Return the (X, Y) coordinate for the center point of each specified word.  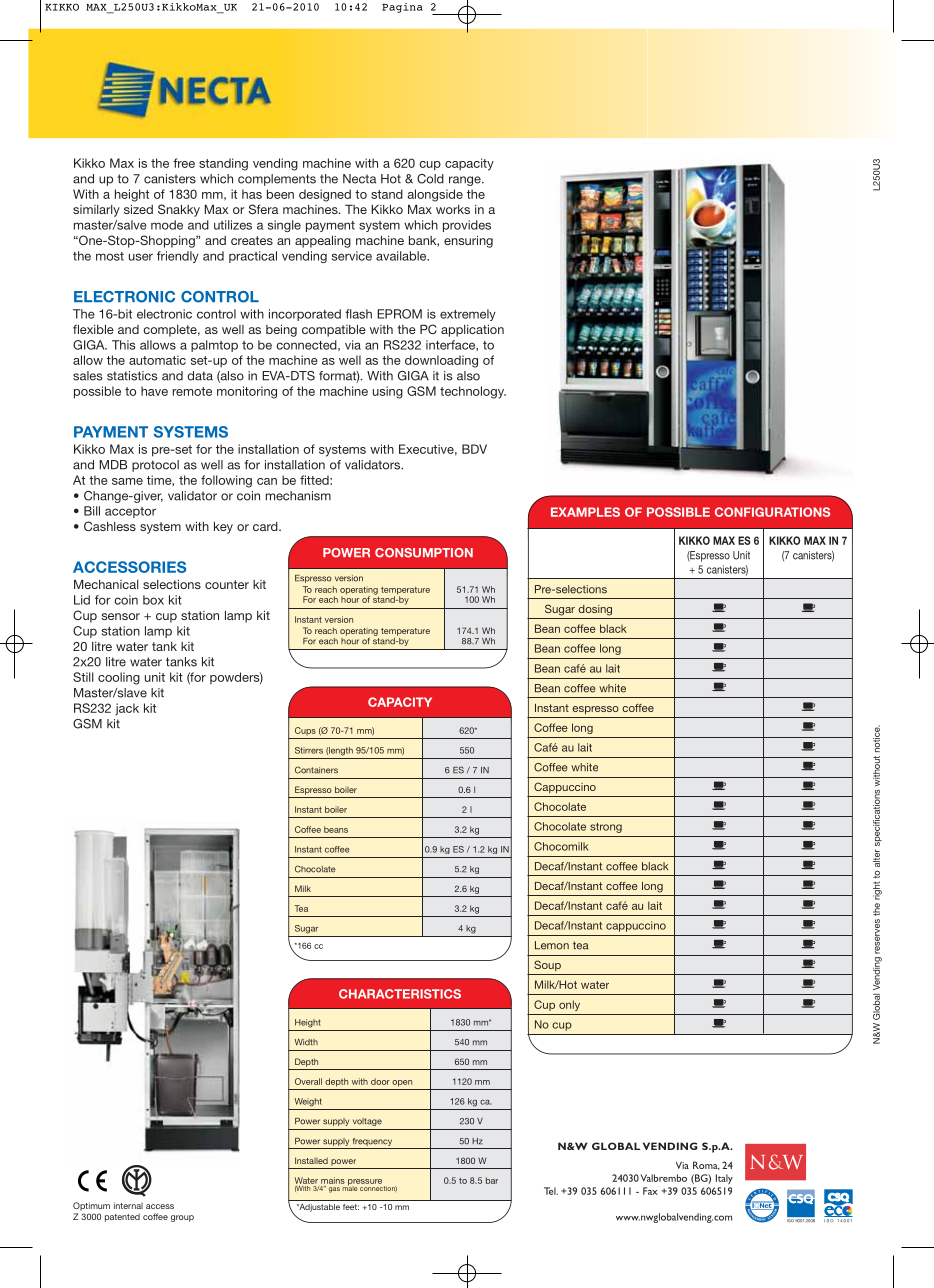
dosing (595, 610)
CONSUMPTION (424, 553)
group (182, 1218)
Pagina (402, 8)
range (466, 181)
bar (492, 1180)
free (184, 163)
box (153, 600)
